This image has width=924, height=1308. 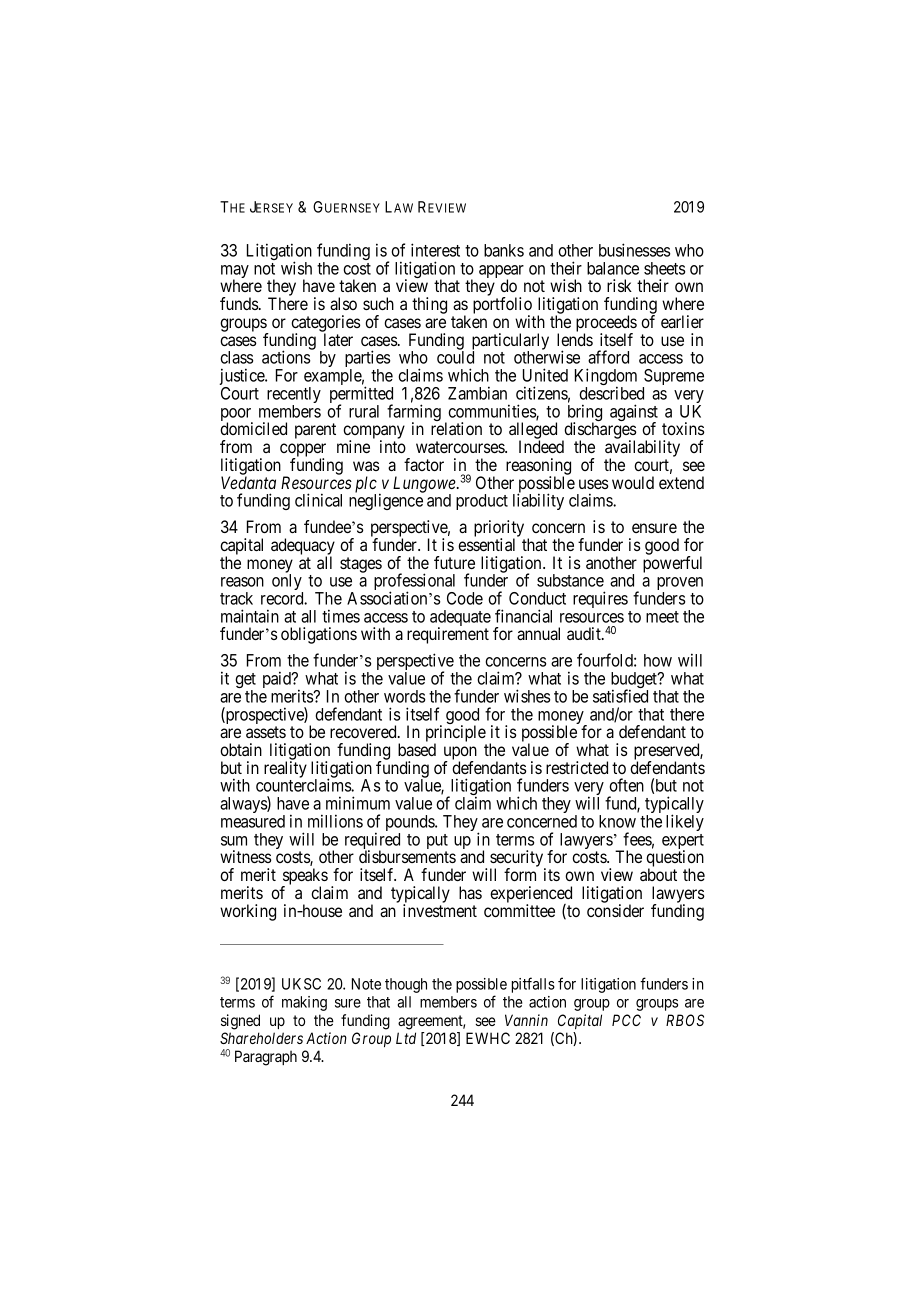 What do you see at coordinates (619, 285) in the image?
I see `risk` at bounding box center [619, 285].
